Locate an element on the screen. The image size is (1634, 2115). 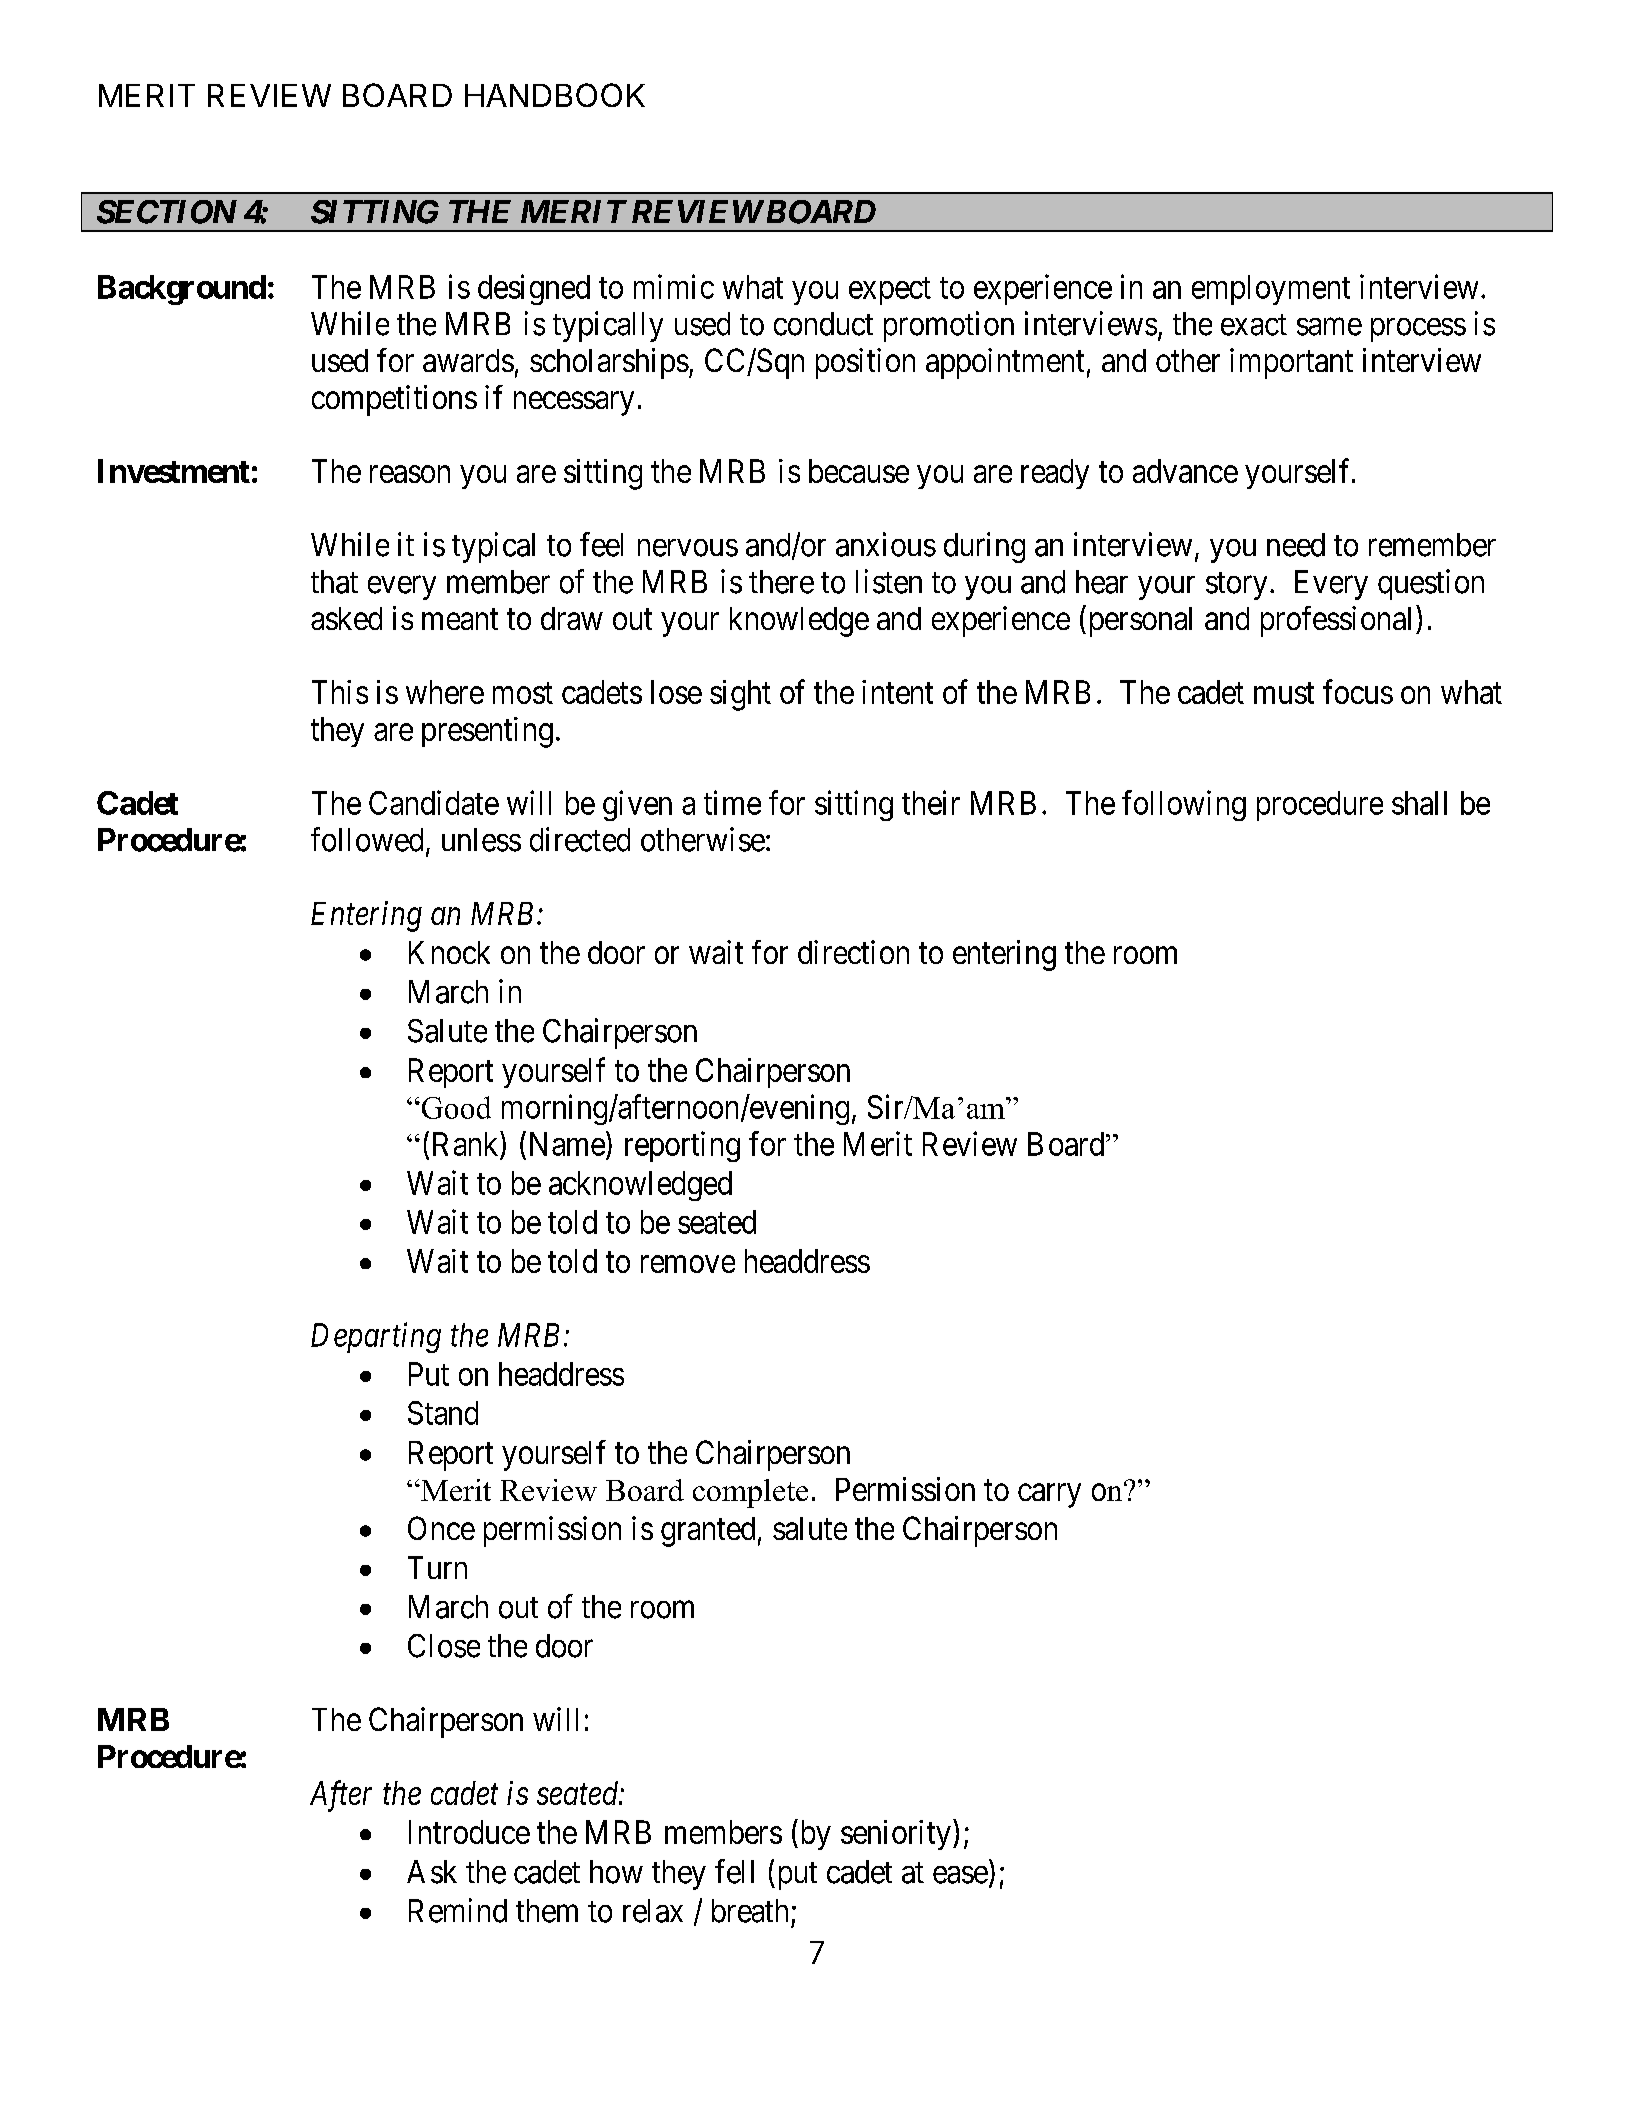
Introduce is located at coordinates (469, 1832).
